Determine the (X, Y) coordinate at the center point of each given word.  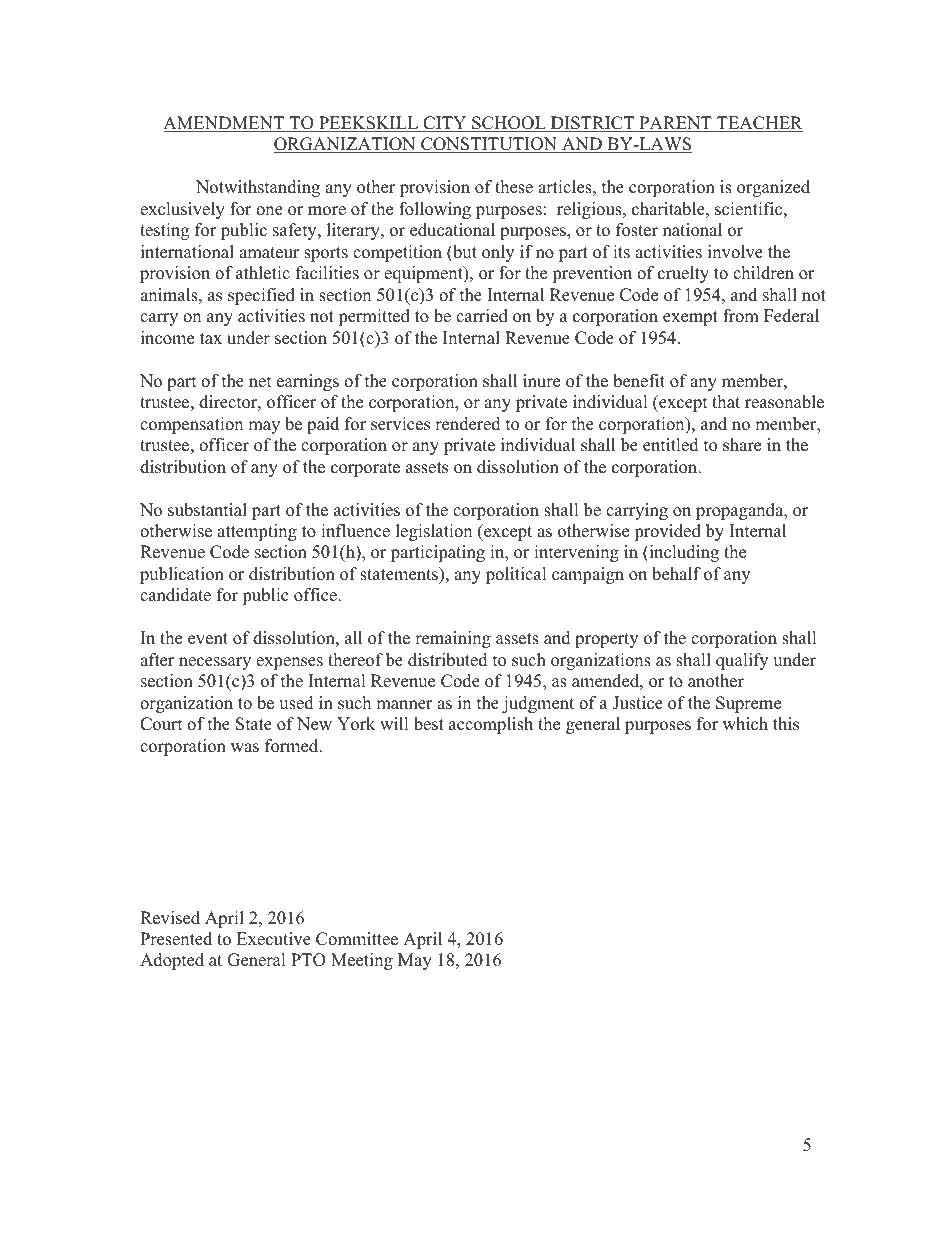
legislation (434, 532)
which (745, 724)
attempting (257, 532)
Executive (274, 939)
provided (667, 532)
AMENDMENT (225, 124)
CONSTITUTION (489, 145)
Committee (357, 939)
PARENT (675, 124)
